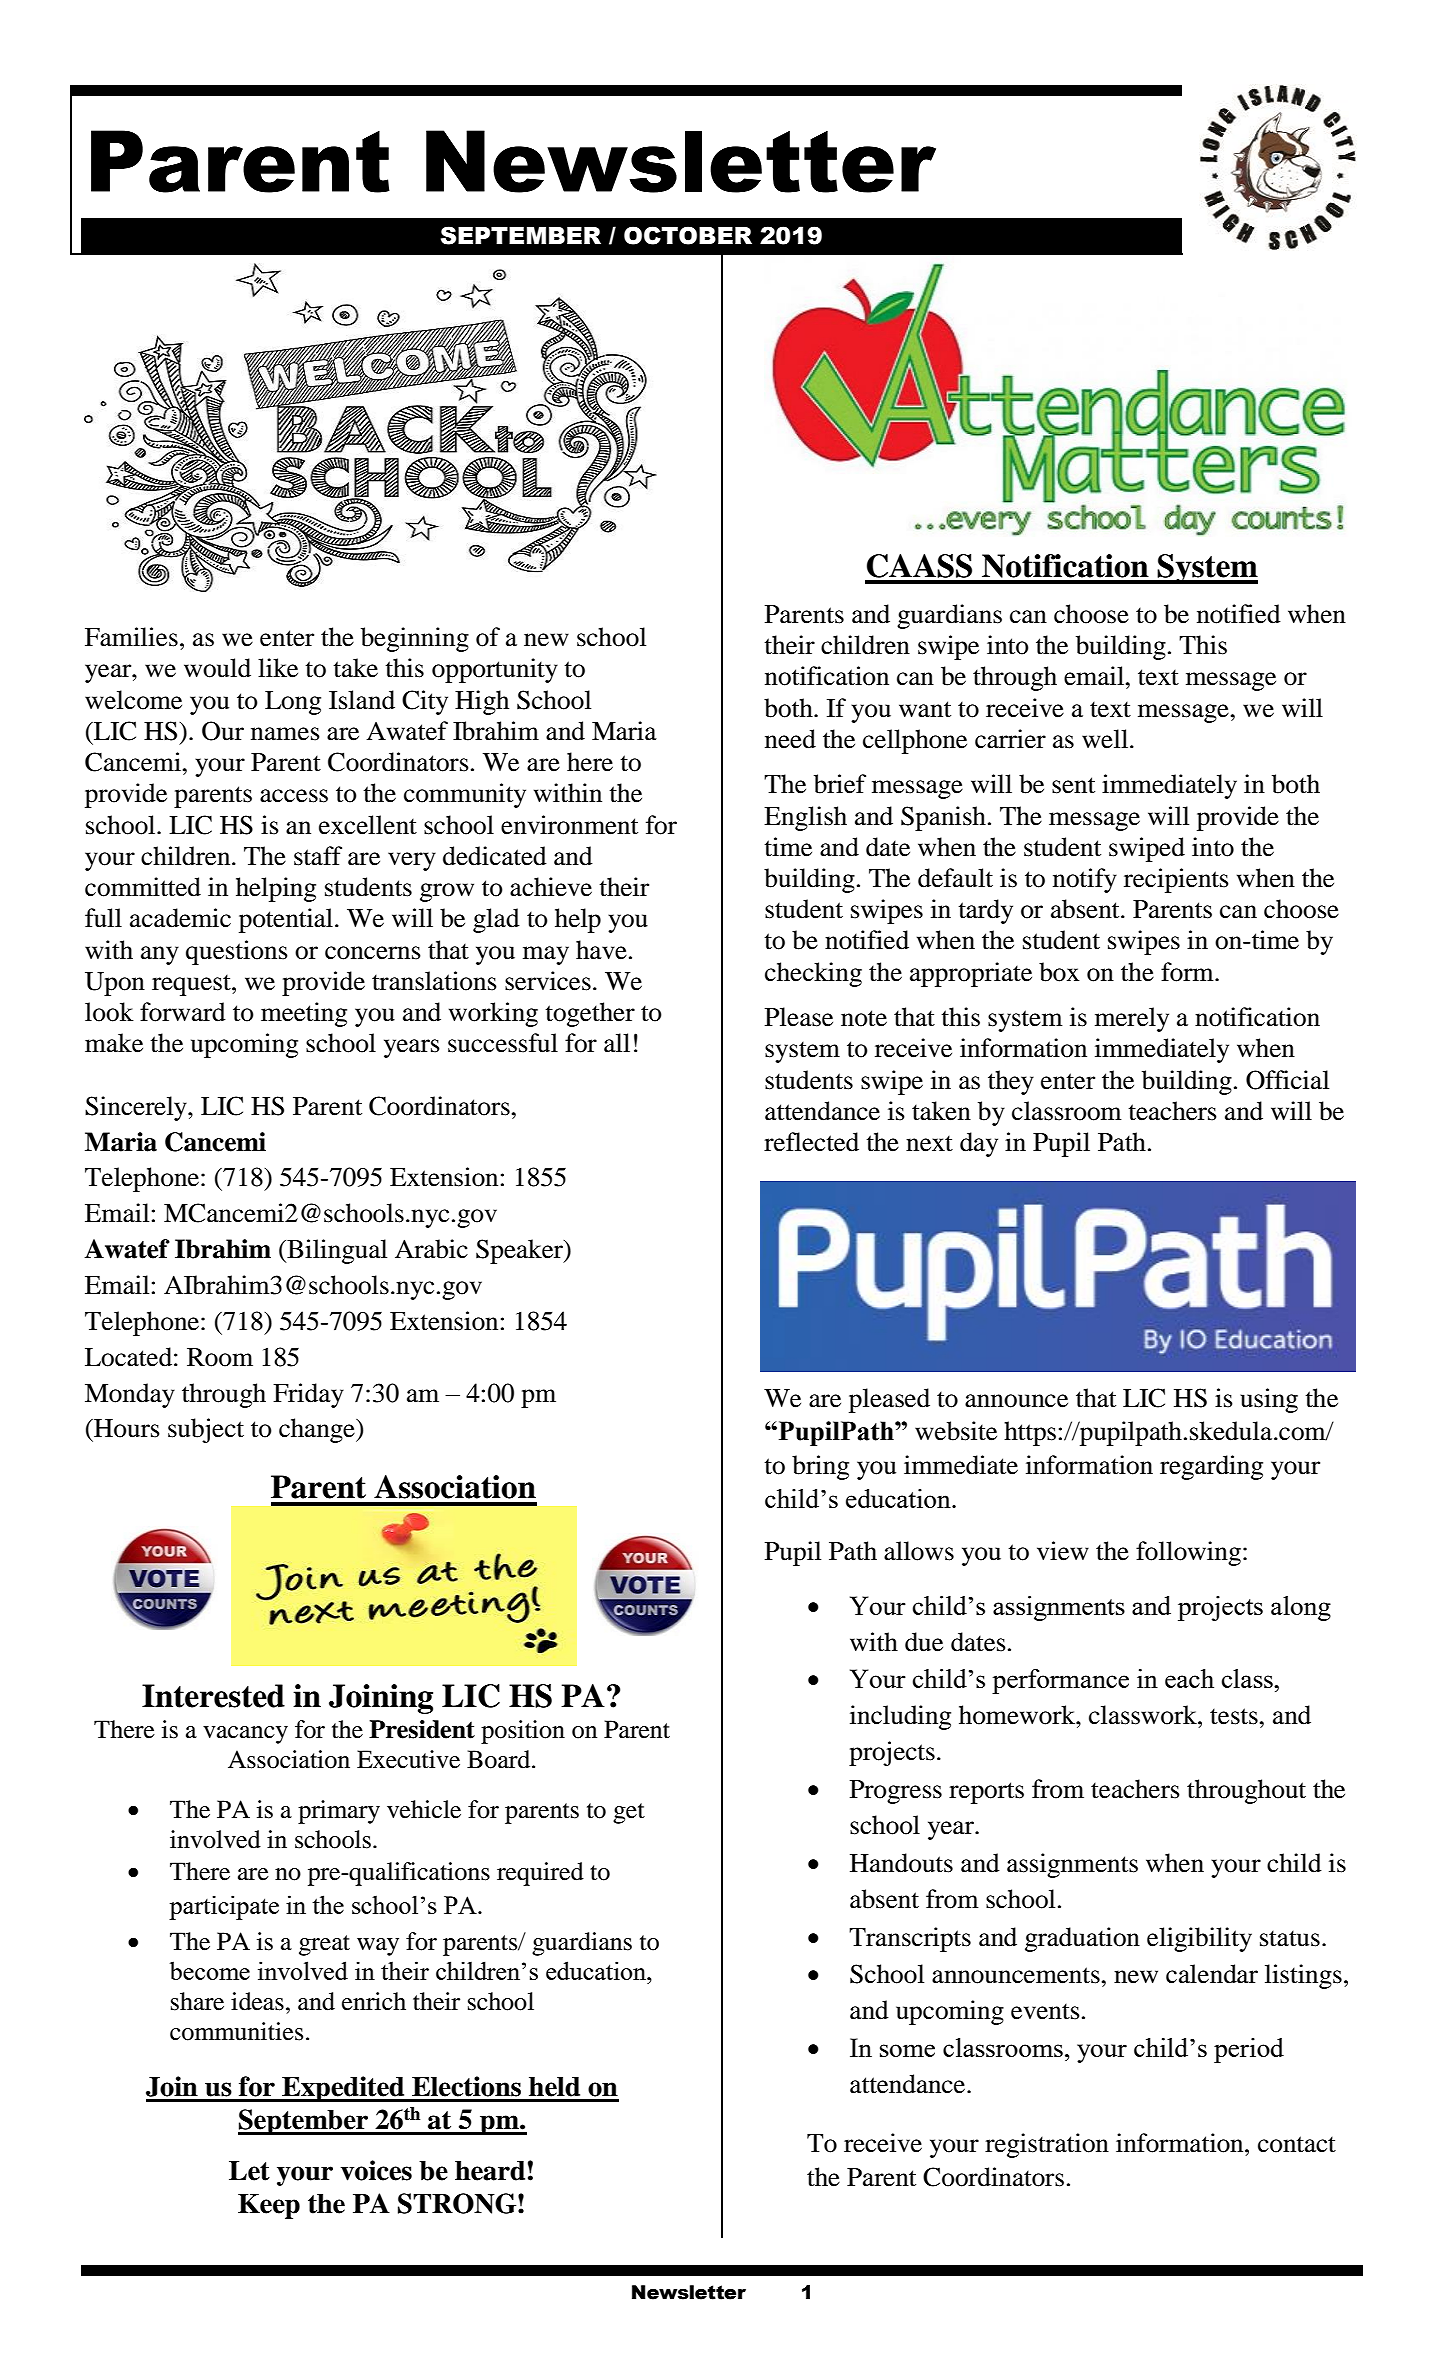 The height and width of the image is (2379, 1444). I want to click on OCTOBER, so click(688, 235).
